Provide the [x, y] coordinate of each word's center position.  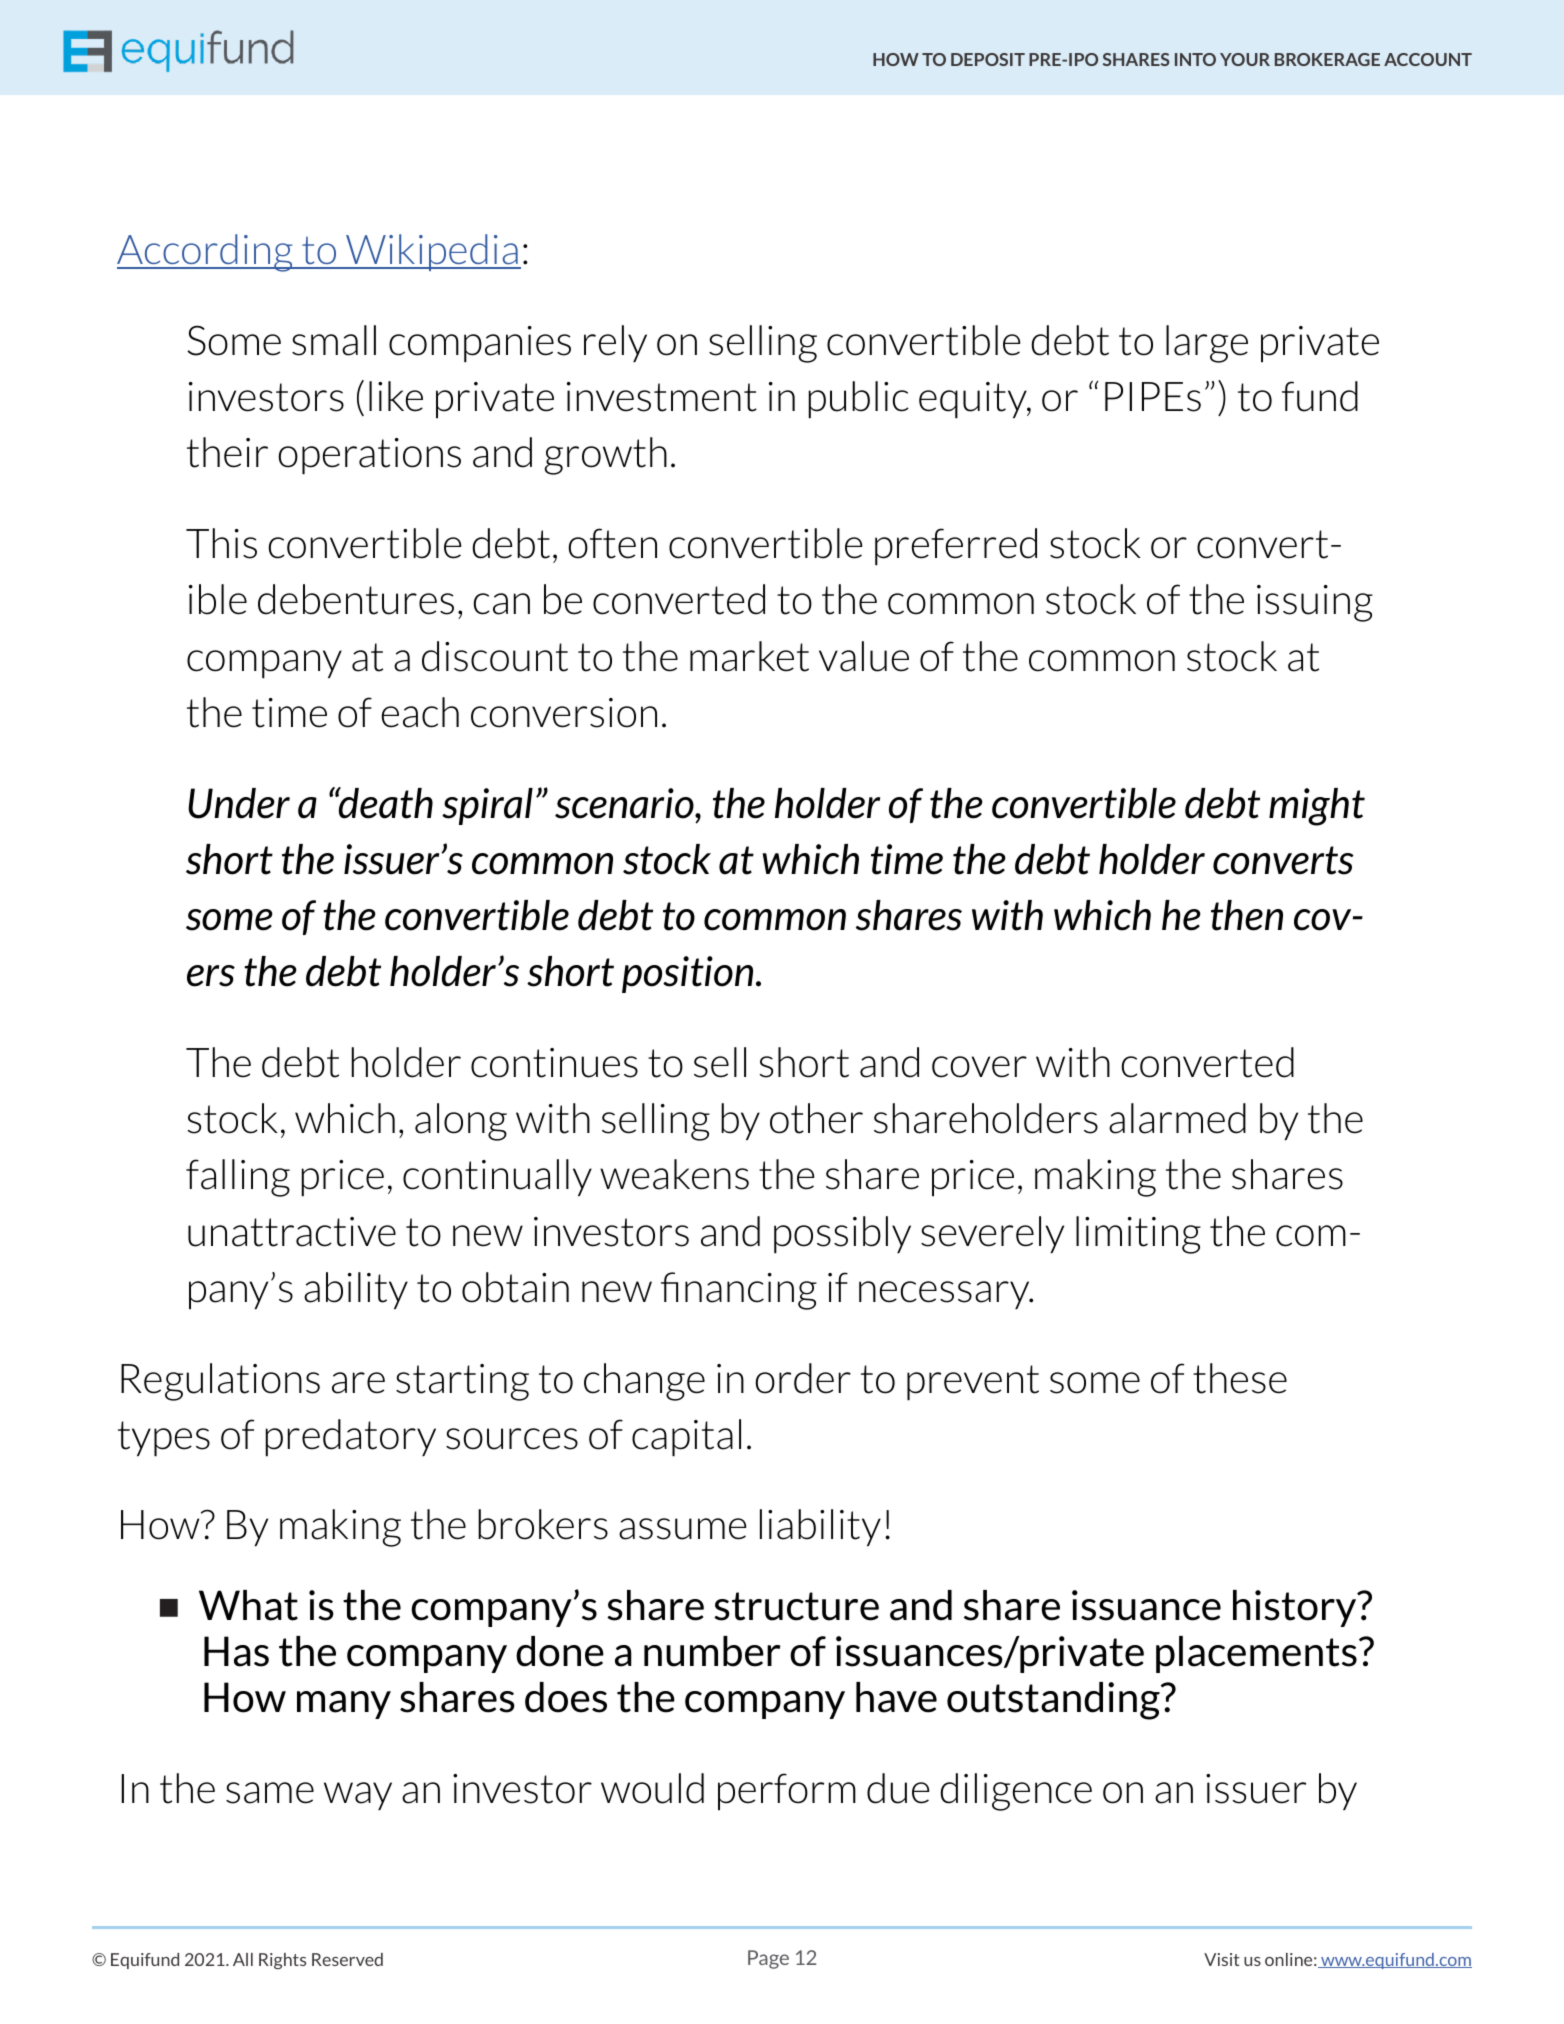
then [1247, 915]
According [206, 253]
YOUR [1245, 59]
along [461, 1122]
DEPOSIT [988, 59]
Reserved [347, 1959]
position [687, 974]
